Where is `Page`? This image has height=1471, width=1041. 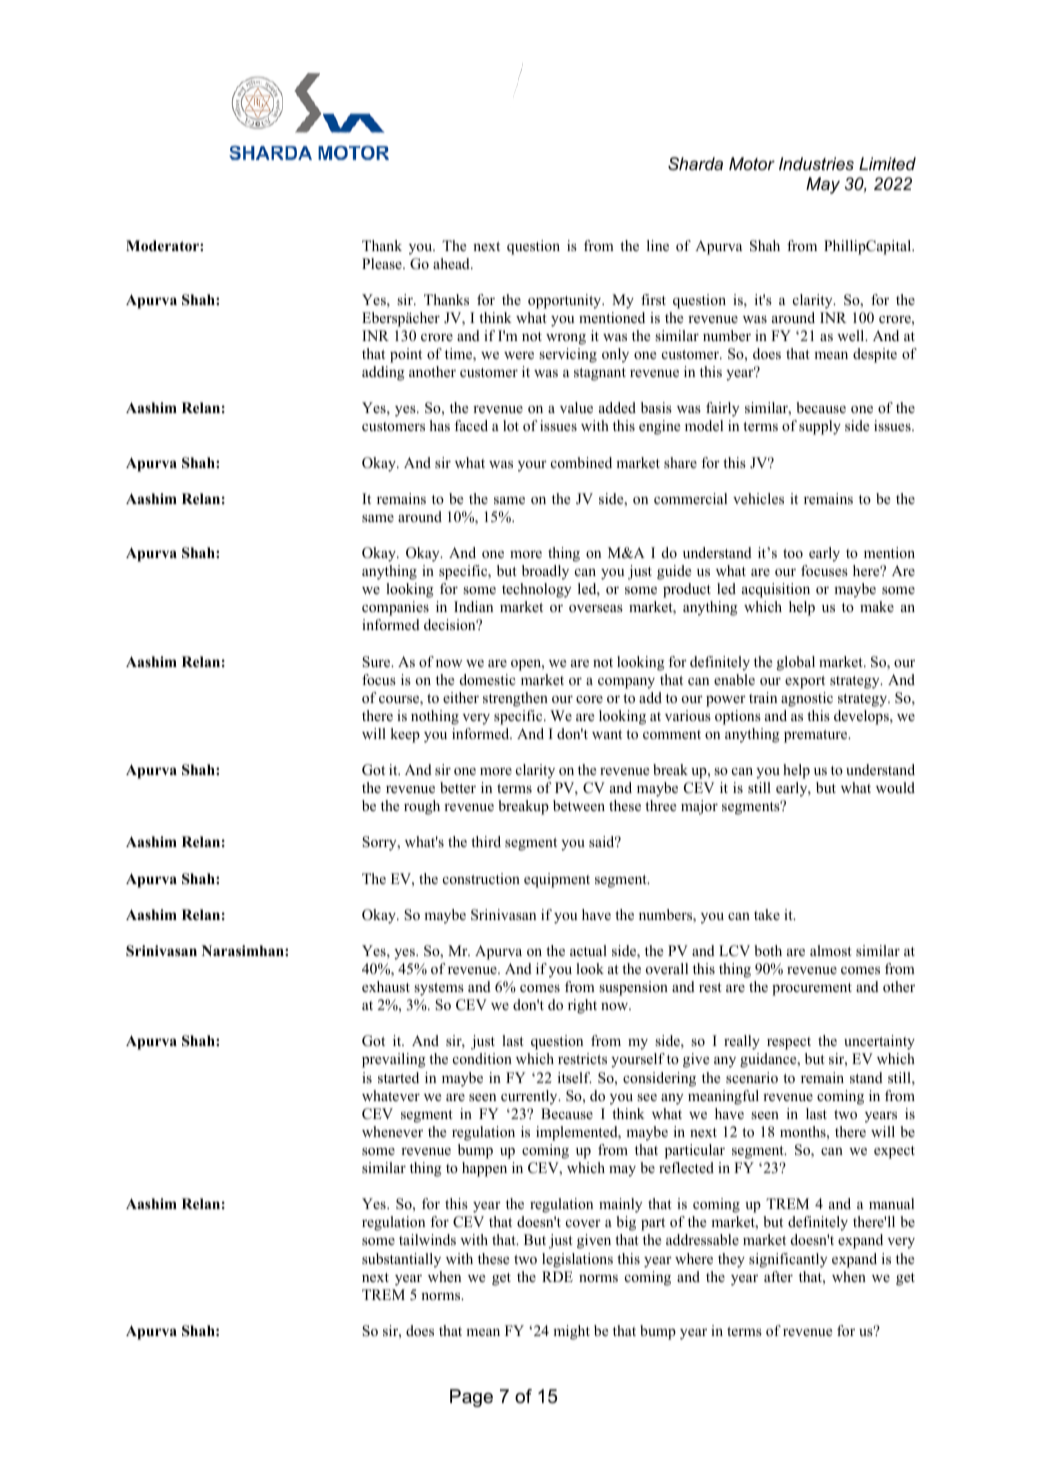 Page is located at coordinates (471, 1398).
